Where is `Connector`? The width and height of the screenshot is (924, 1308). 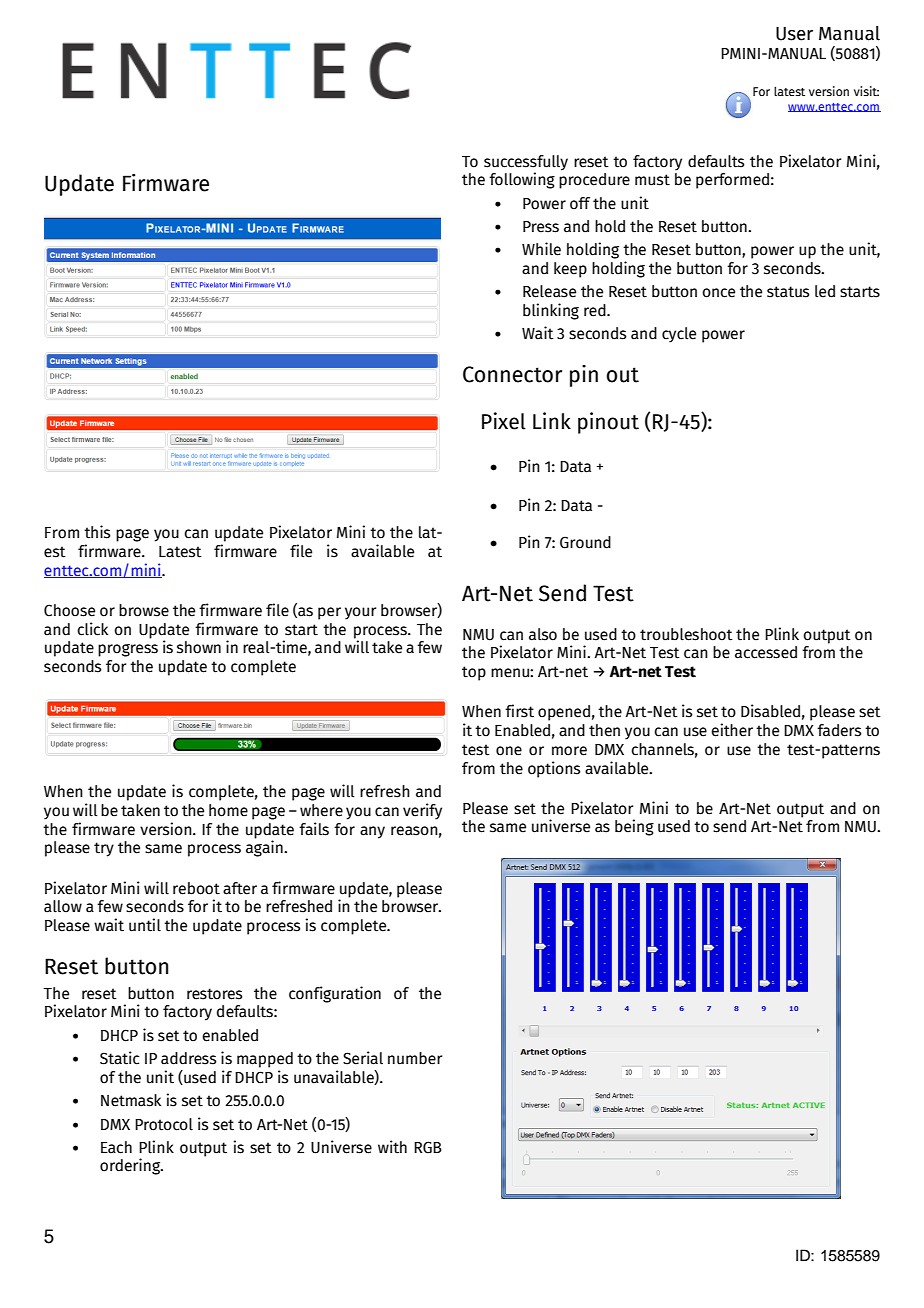
Connector is located at coordinates (512, 374).
